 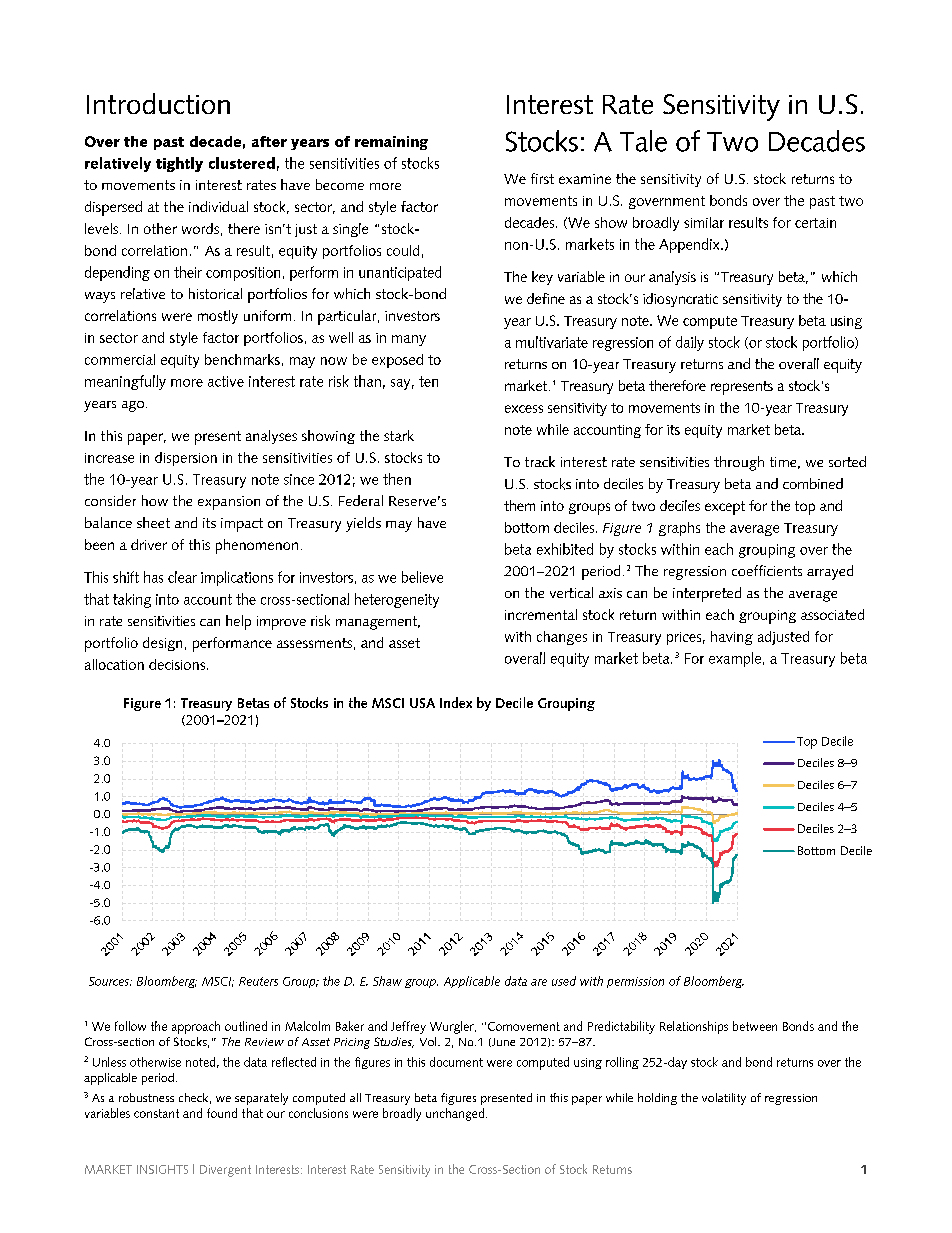 I want to click on design, so click(x=162, y=644).
